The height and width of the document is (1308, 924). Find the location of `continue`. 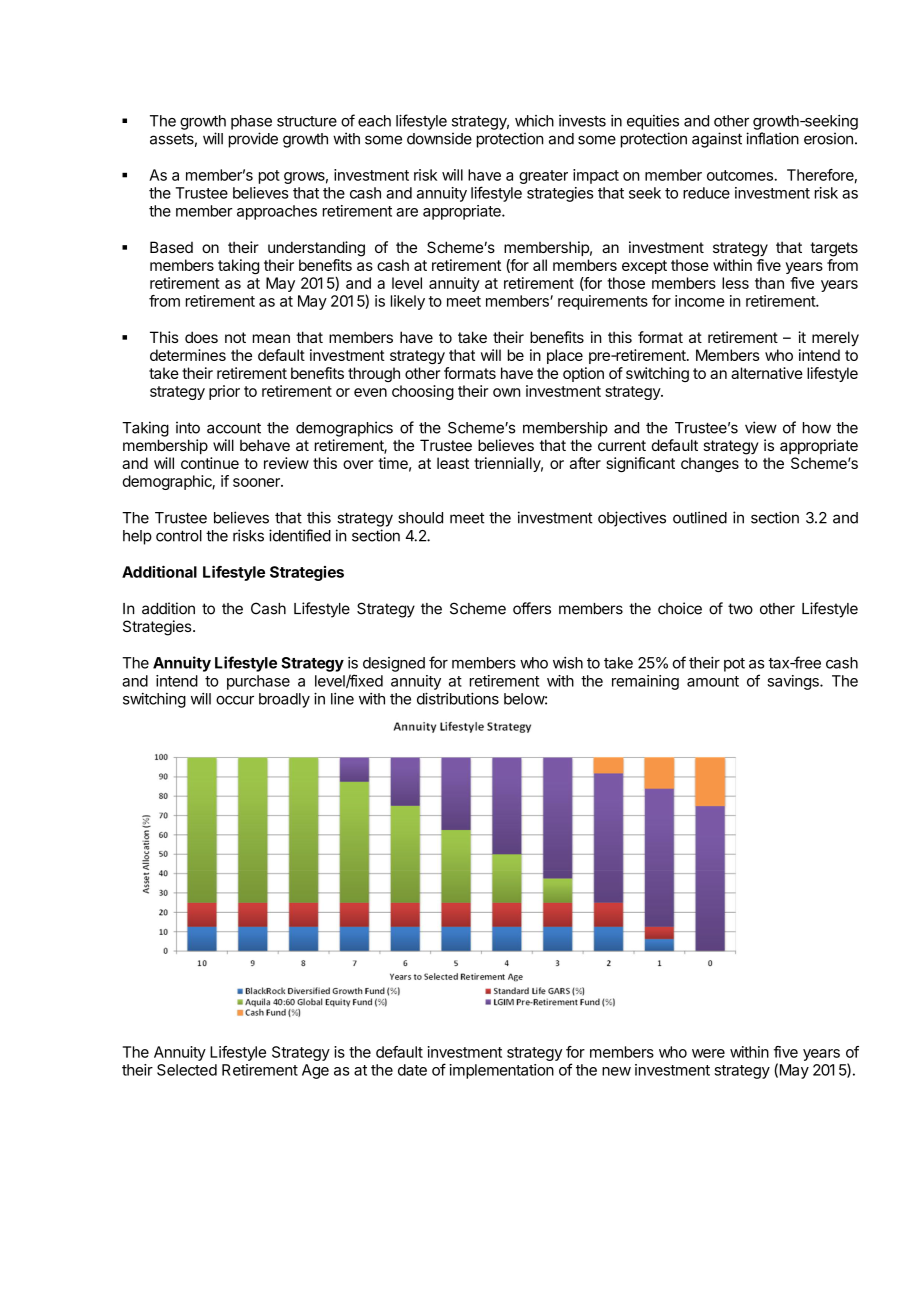

continue is located at coordinates (210, 463).
